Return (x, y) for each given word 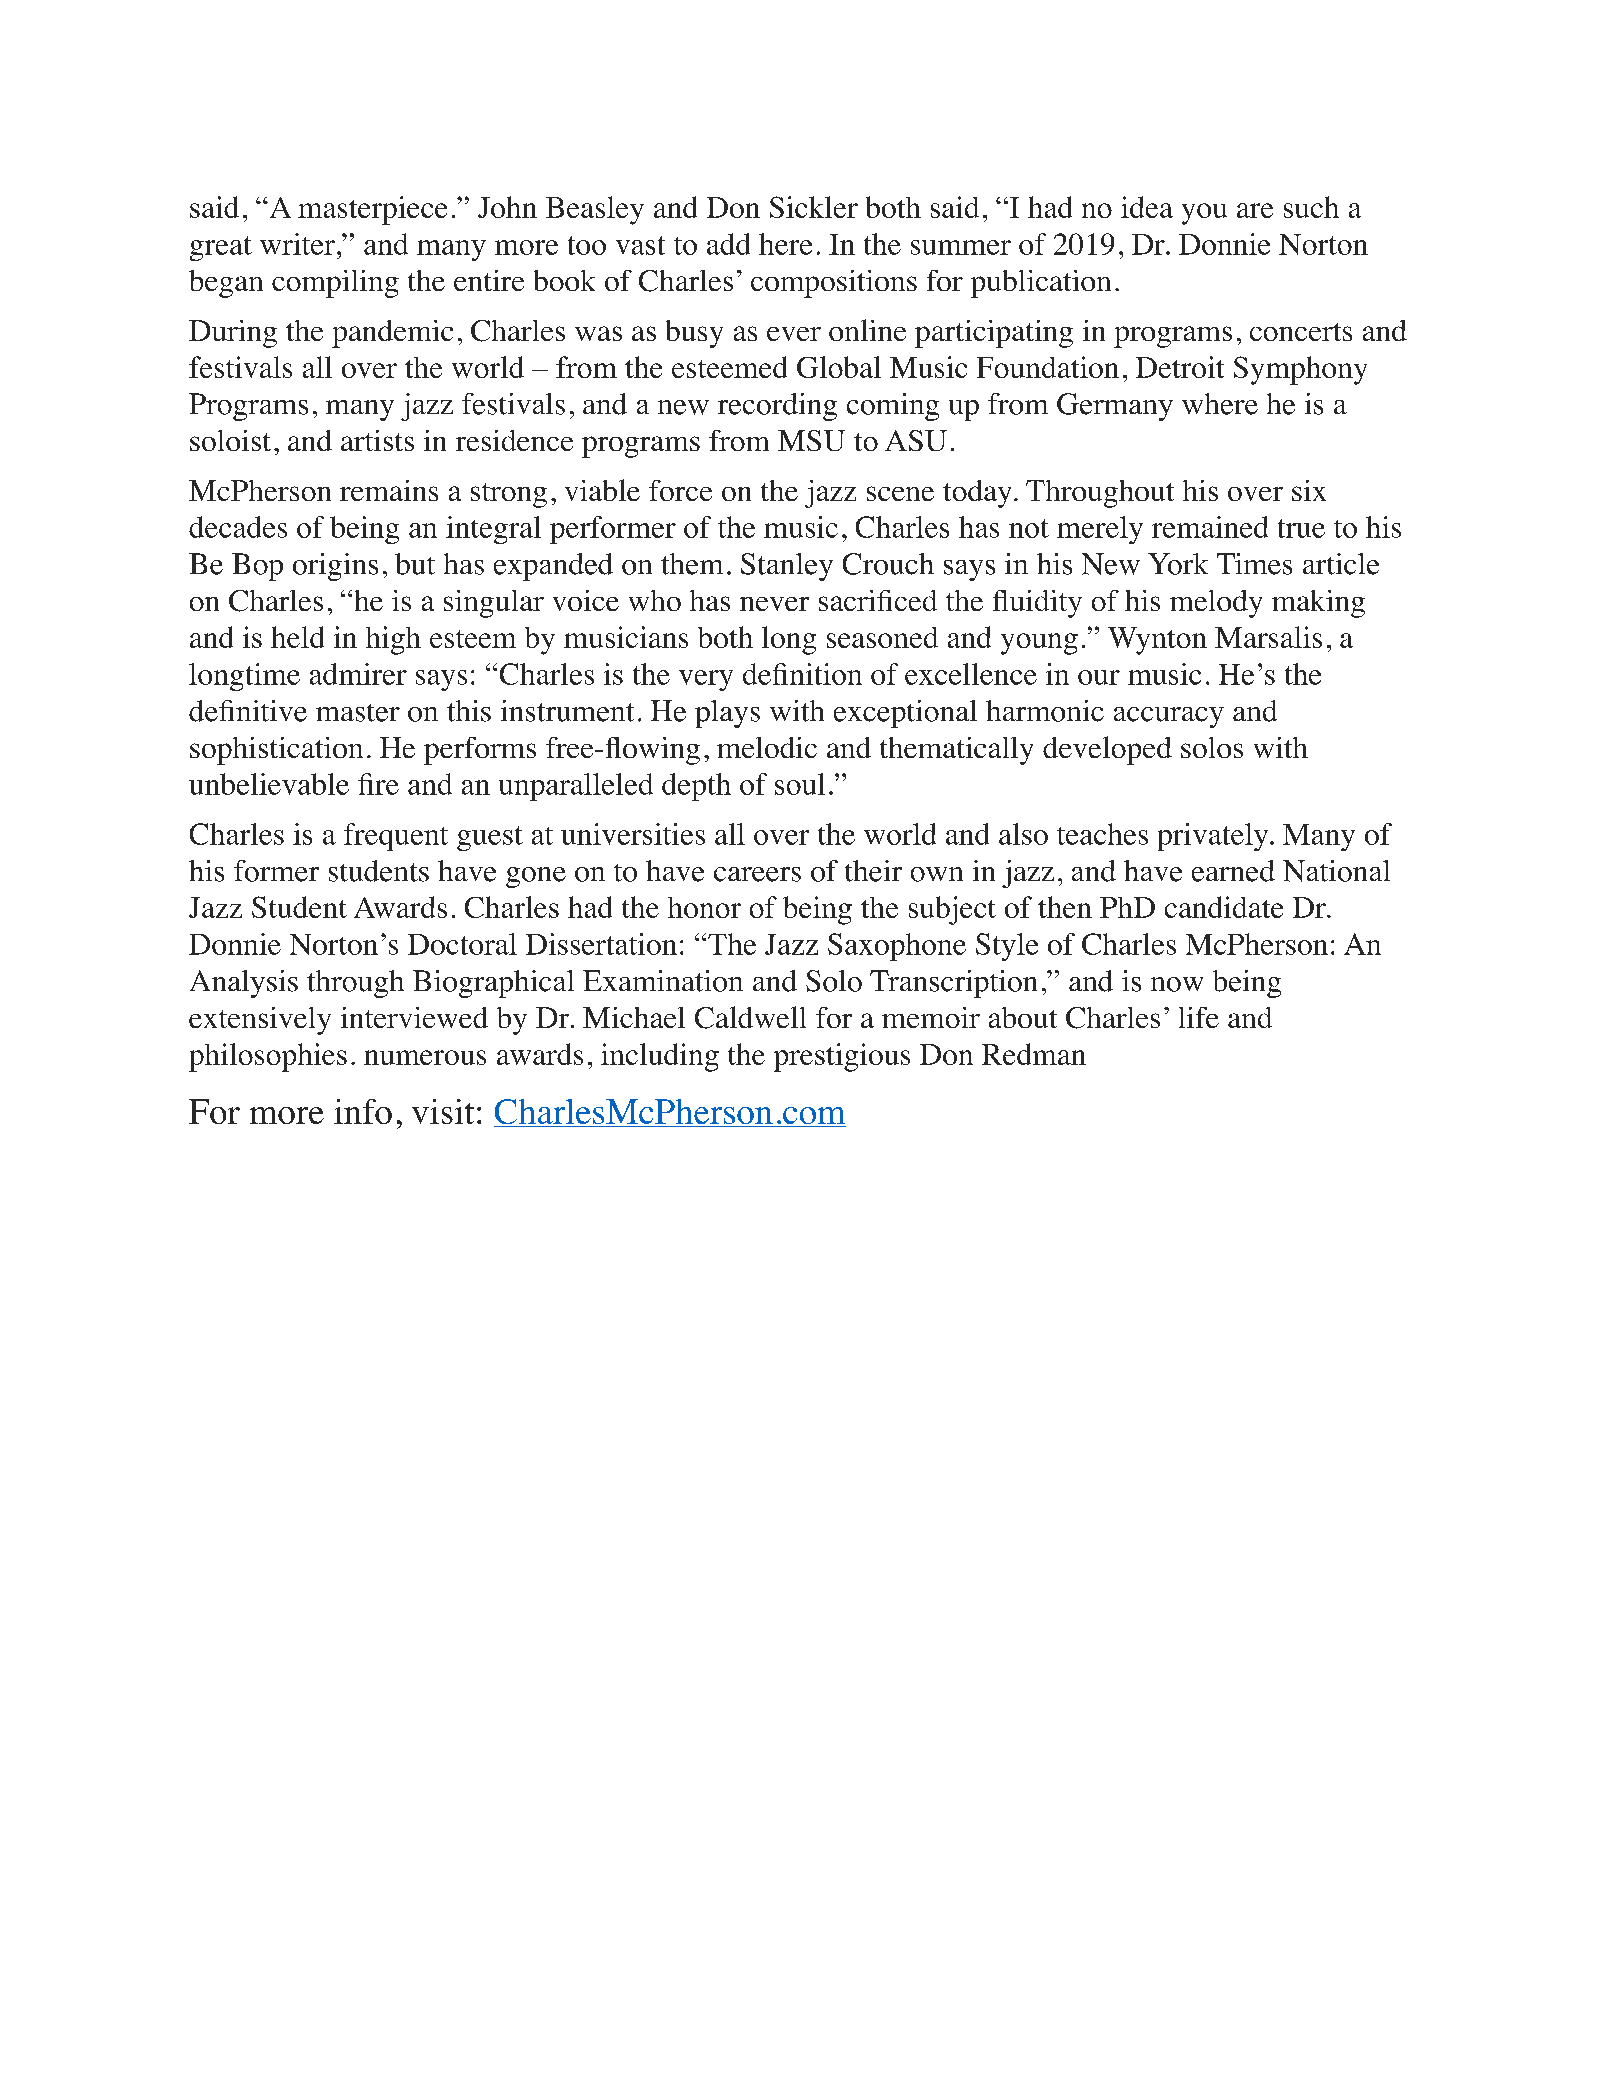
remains (389, 490)
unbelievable (269, 784)
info (363, 1111)
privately (1214, 837)
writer (297, 244)
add (728, 244)
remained (1210, 527)
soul (800, 784)
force (680, 490)
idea (1147, 207)
